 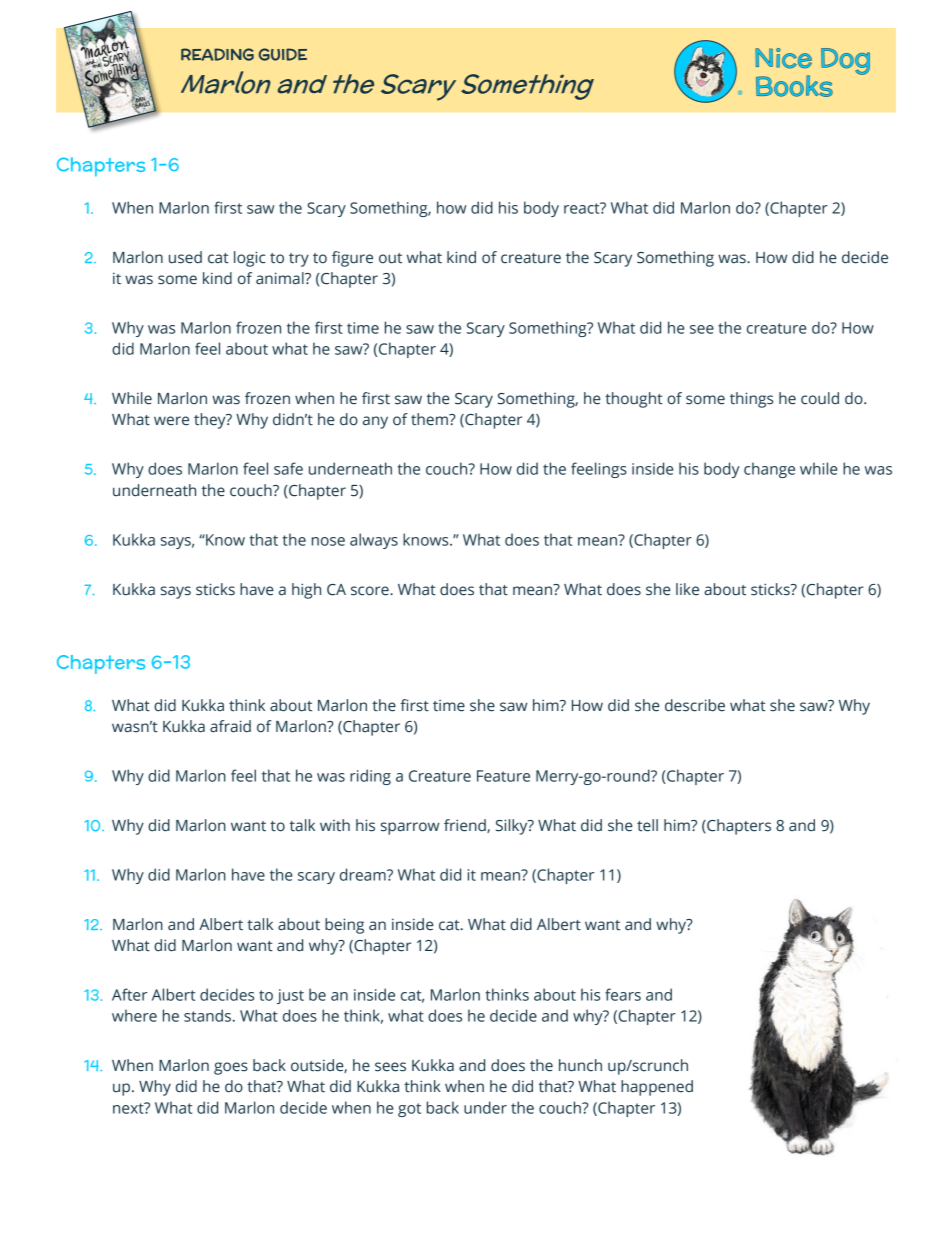 What do you see at coordinates (430, 419) in the screenshot?
I see `them` at bounding box center [430, 419].
